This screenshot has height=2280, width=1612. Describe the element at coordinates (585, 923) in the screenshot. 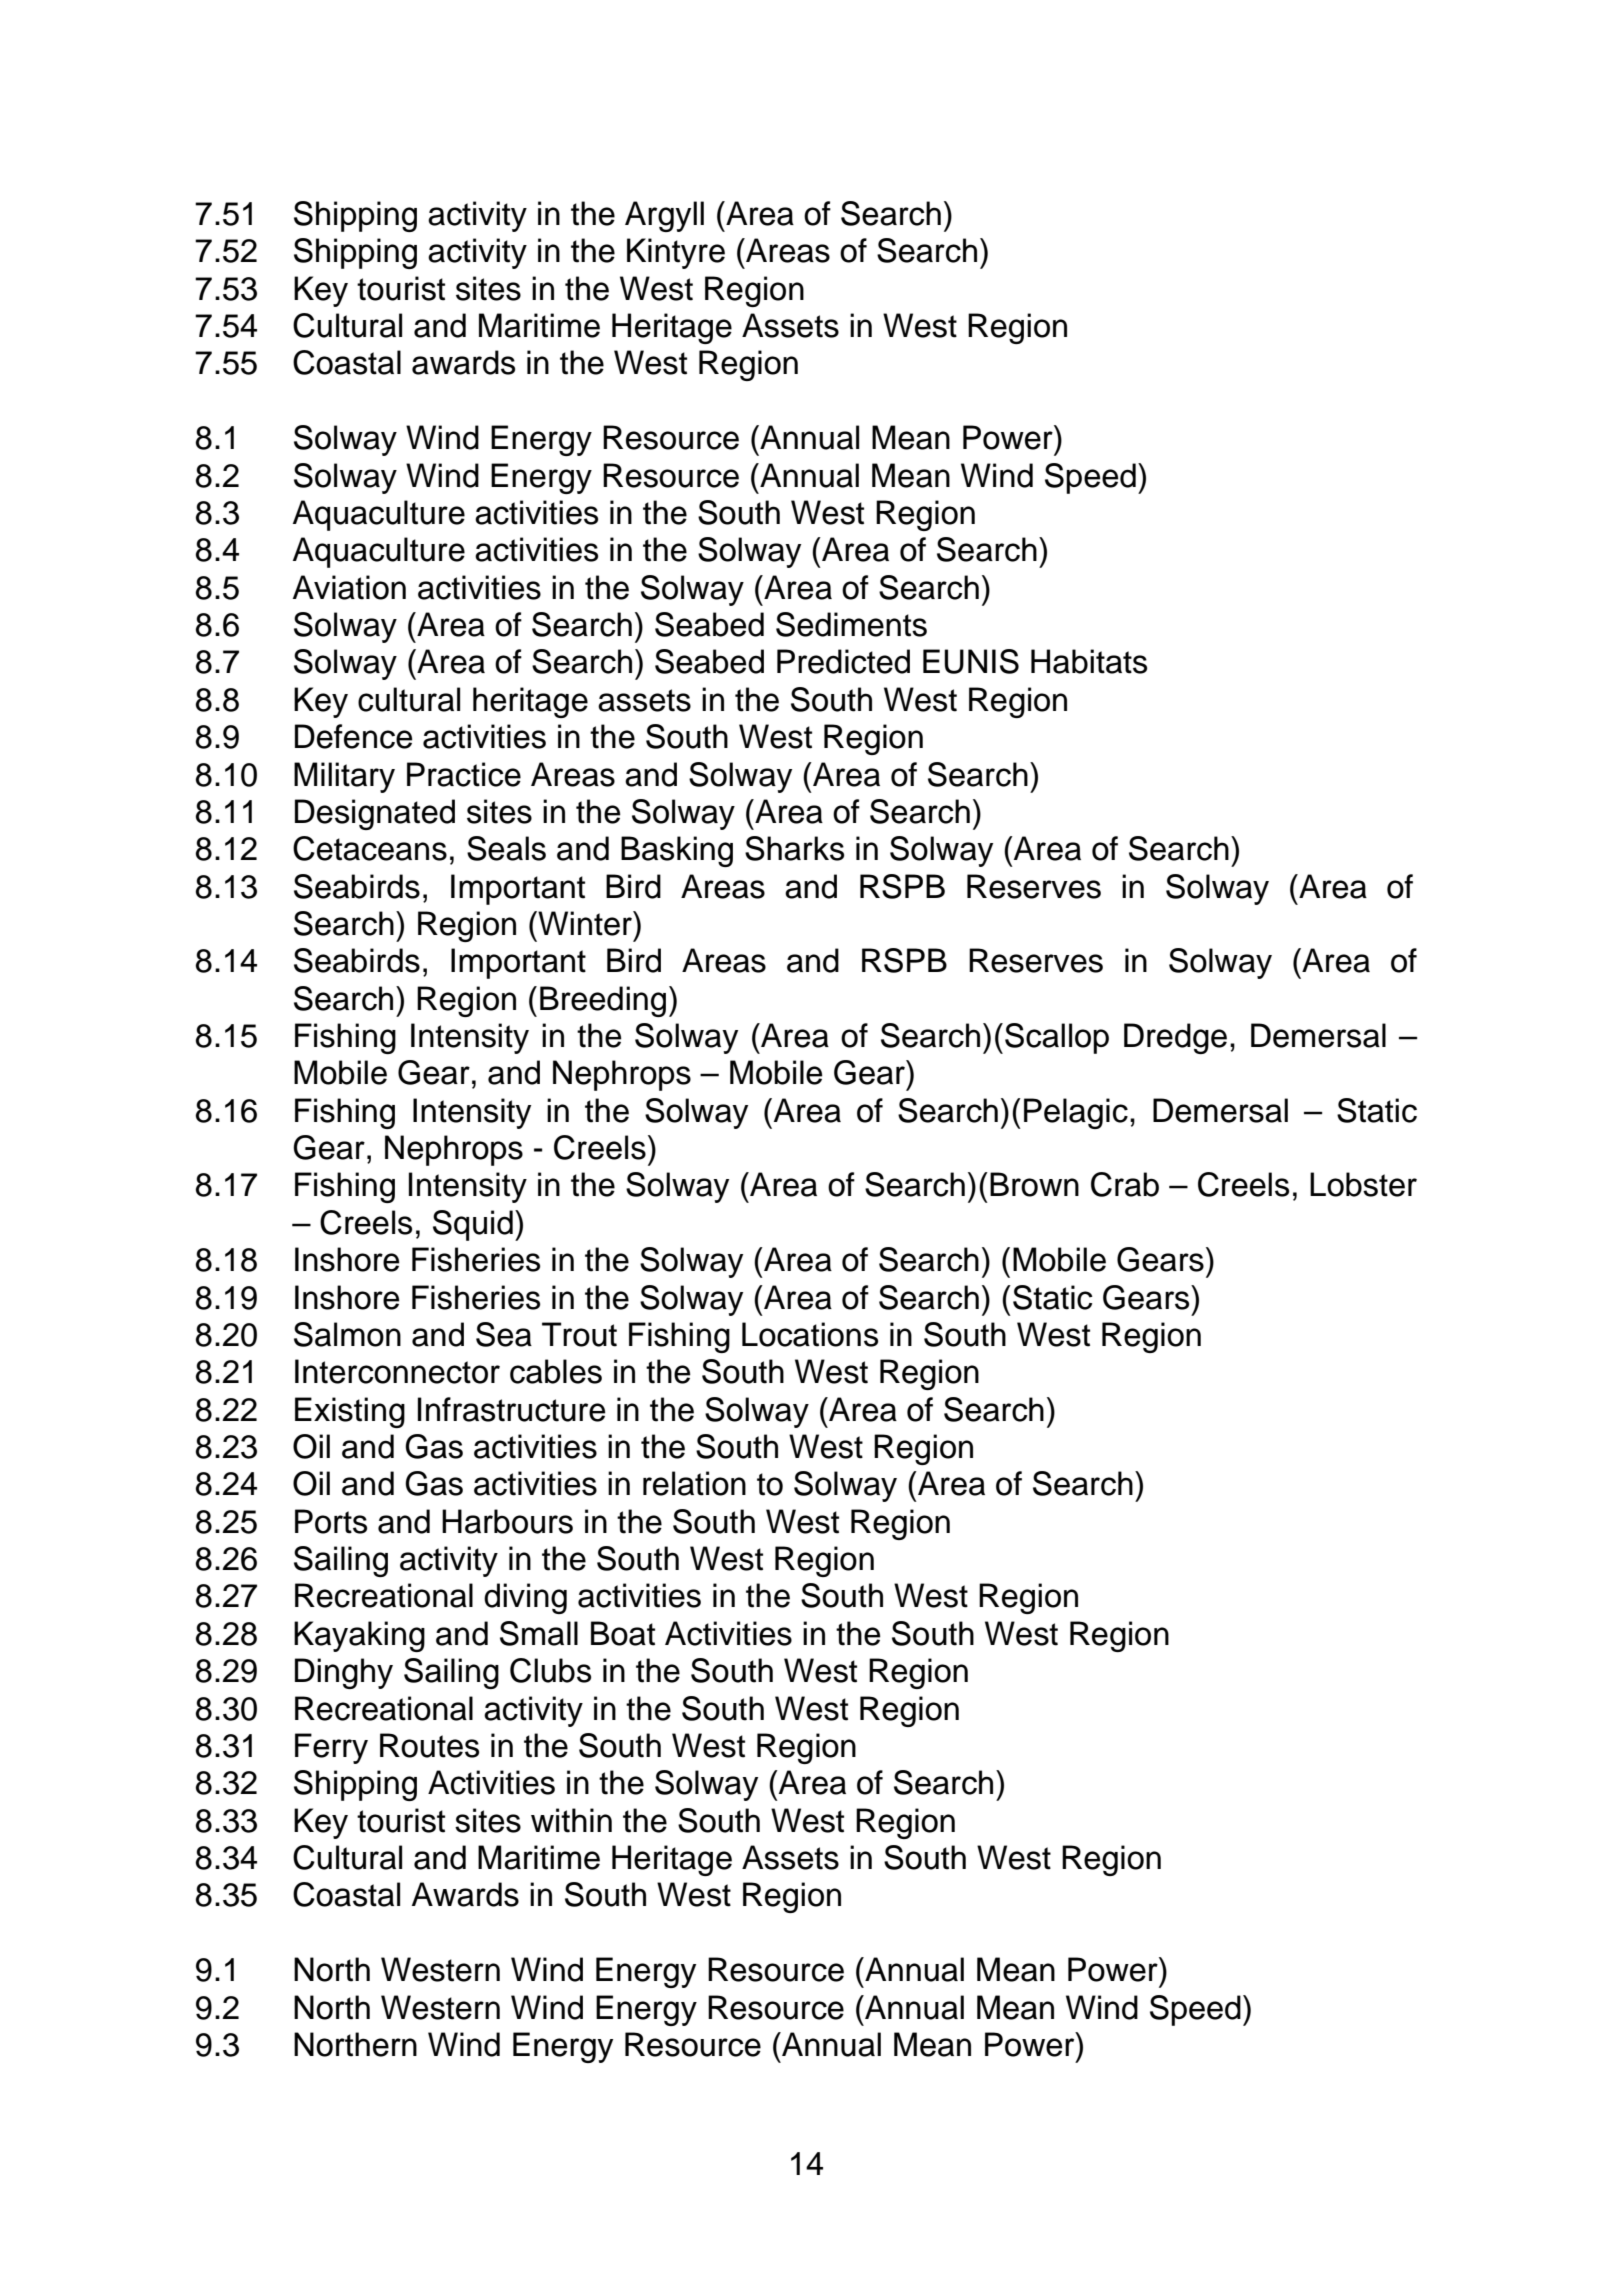

I see `Winter` at that location.
